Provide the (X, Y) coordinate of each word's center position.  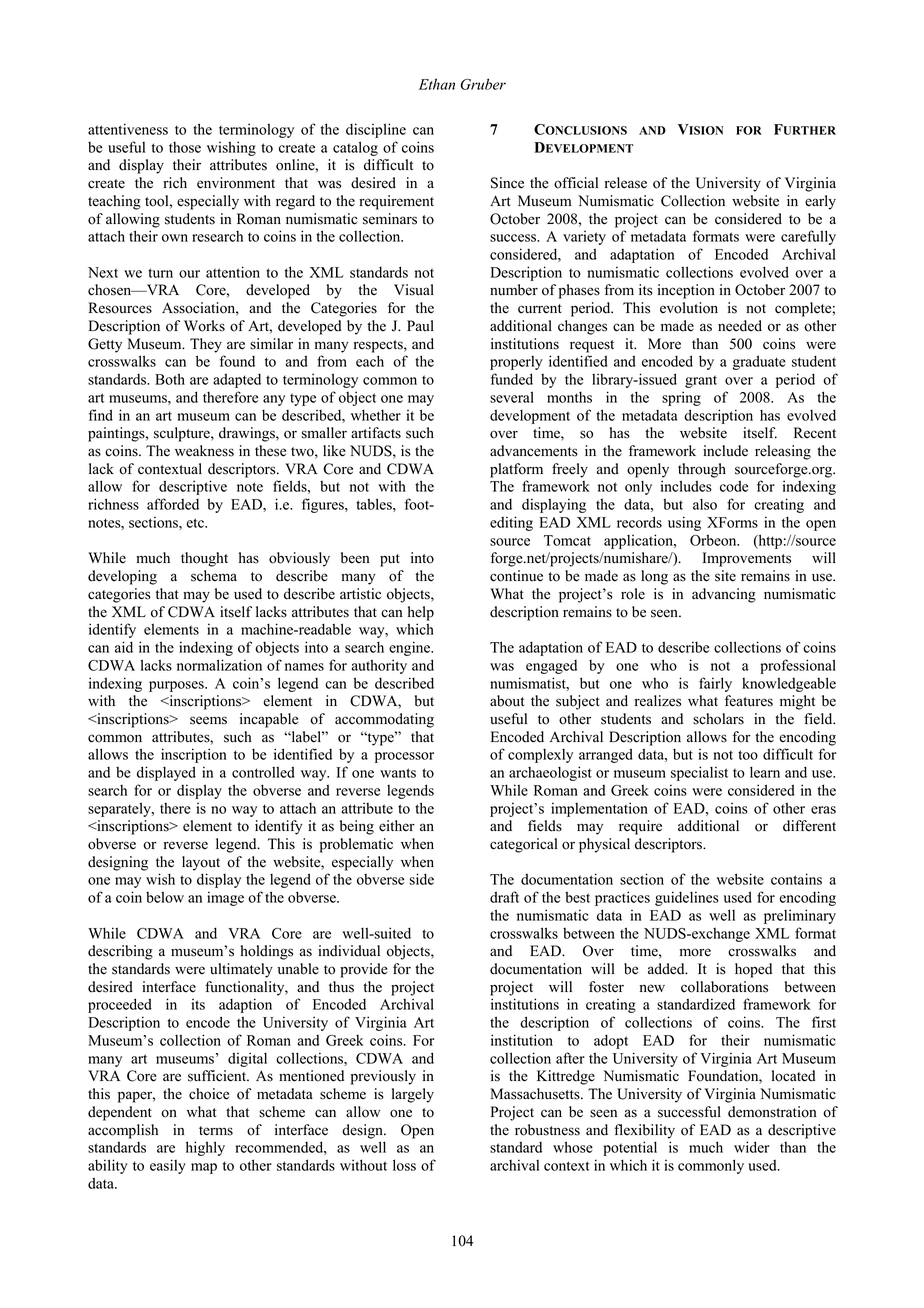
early (820, 202)
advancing (724, 595)
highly (205, 1148)
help (421, 613)
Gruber (483, 84)
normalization (219, 665)
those (185, 147)
